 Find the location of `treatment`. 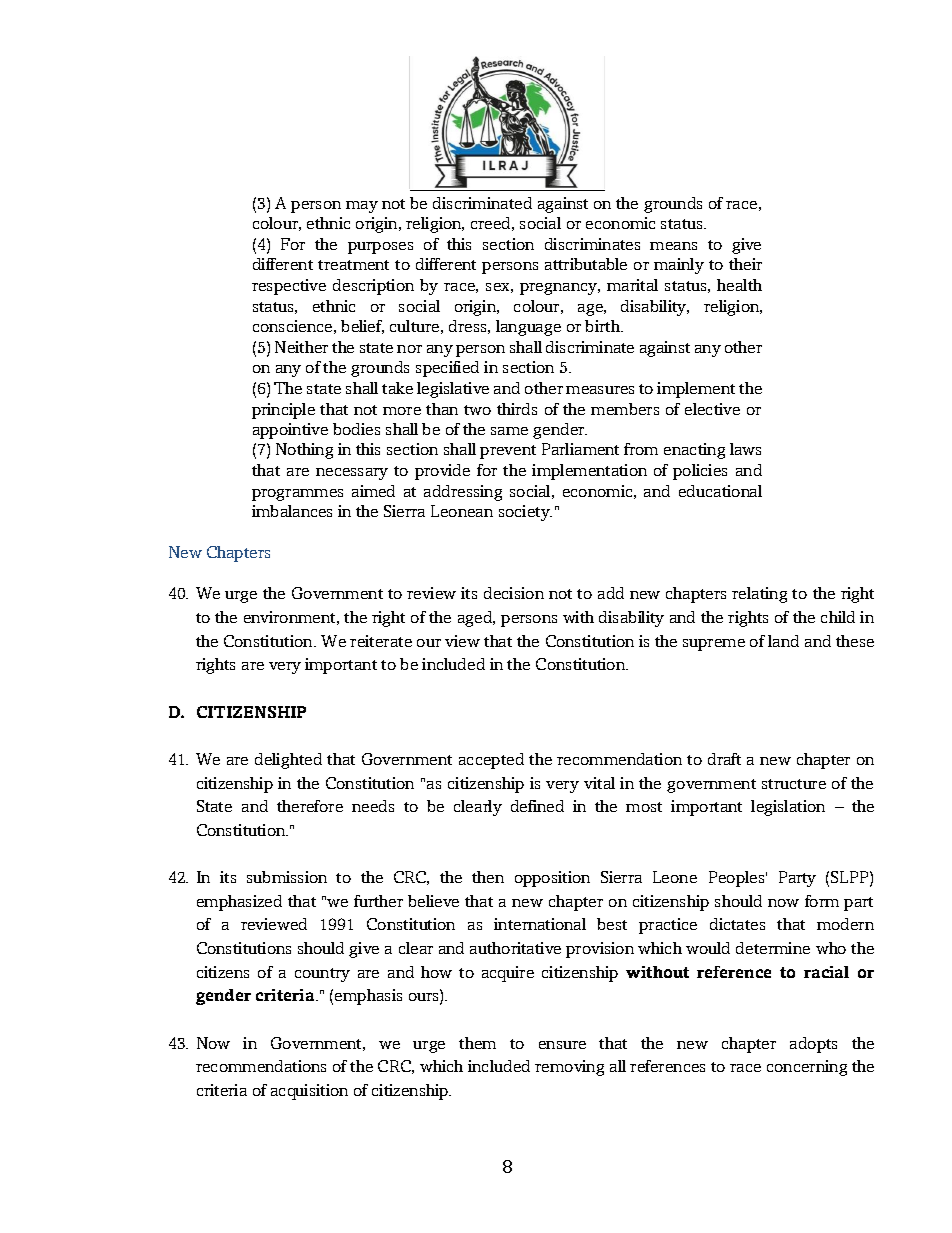

treatment is located at coordinates (353, 265).
